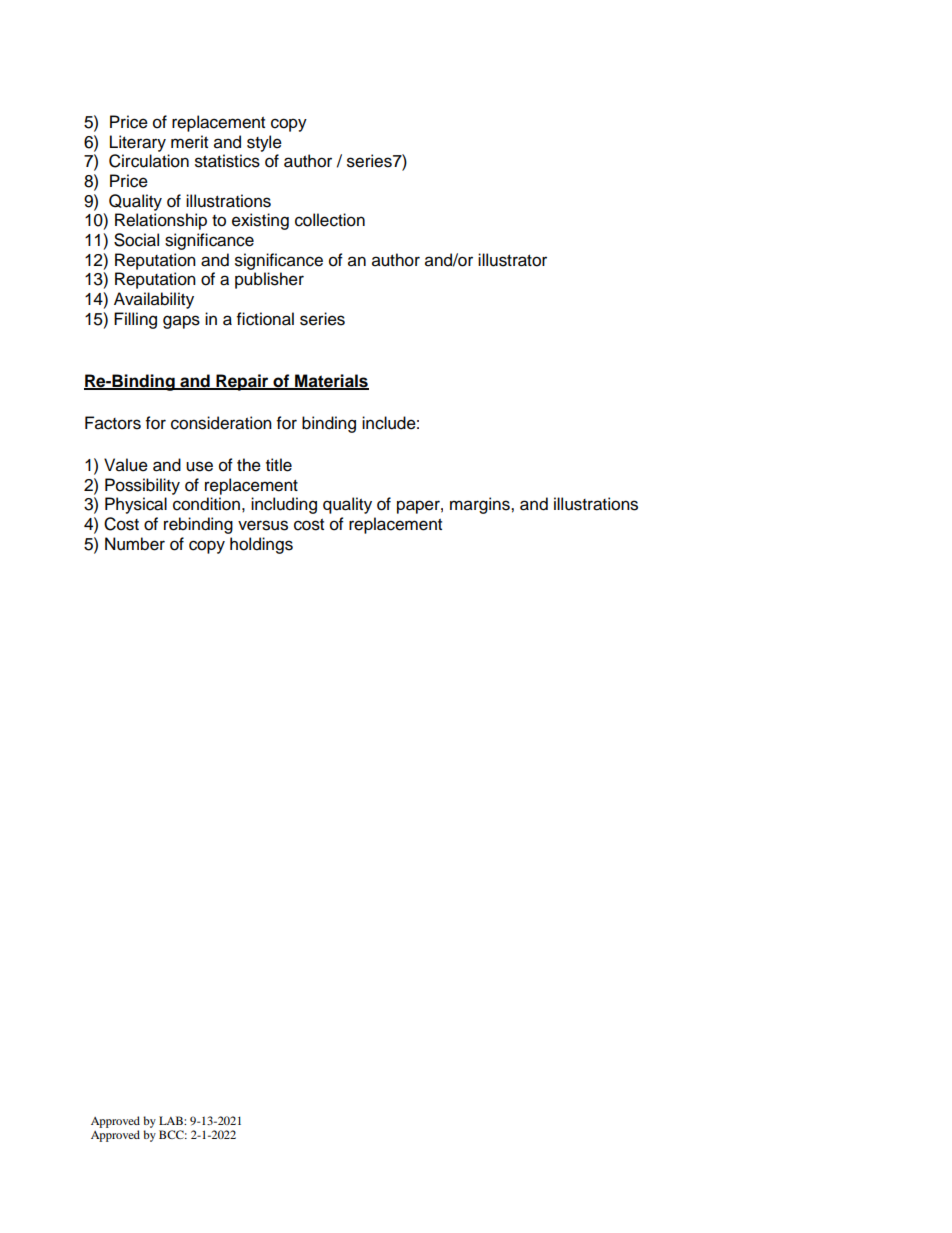 The width and height of the screenshot is (952, 1233). What do you see at coordinates (149, 161) in the screenshot?
I see `Circulation` at bounding box center [149, 161].
